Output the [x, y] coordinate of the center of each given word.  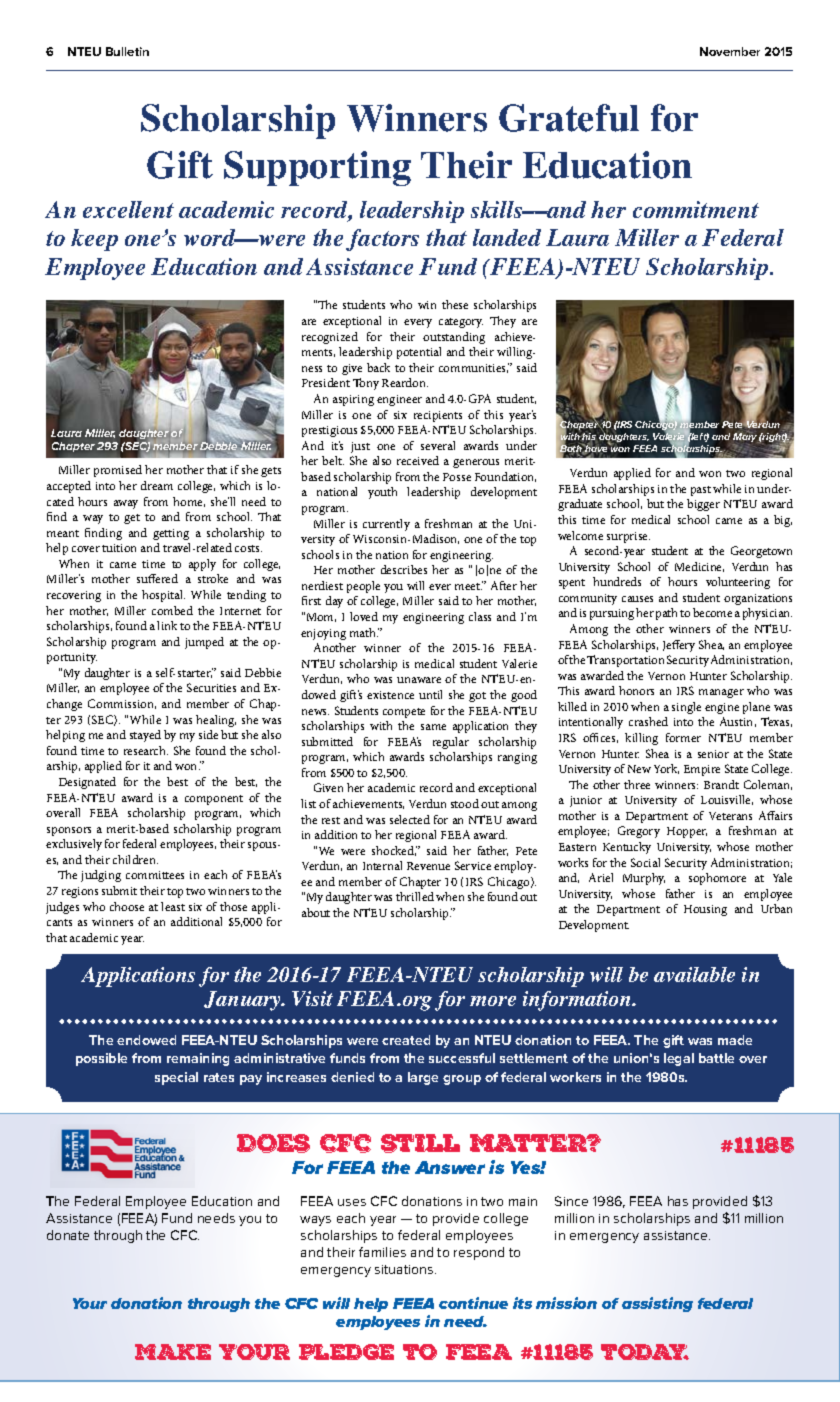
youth [382, 493]
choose [127, 906]
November [730, 51]
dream [157, 485]
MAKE [173, 1352]
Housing [705, 910]
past [701, 491]
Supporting [317, 168]
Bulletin [127, 51]
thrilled [415, 896]
